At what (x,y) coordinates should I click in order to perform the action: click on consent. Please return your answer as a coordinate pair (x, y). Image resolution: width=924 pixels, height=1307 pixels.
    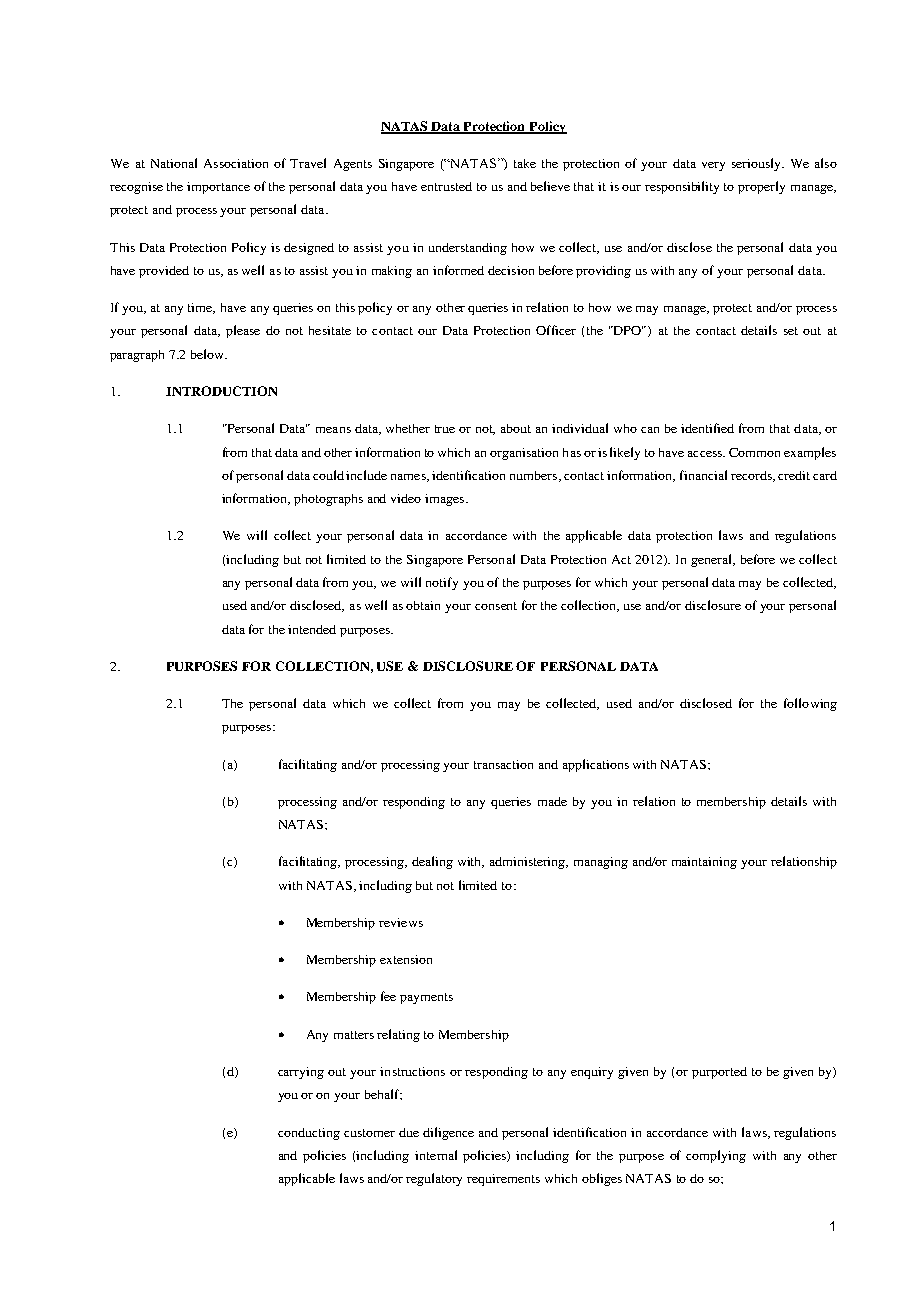
    Looking at the image, I should click on (496, 606).
